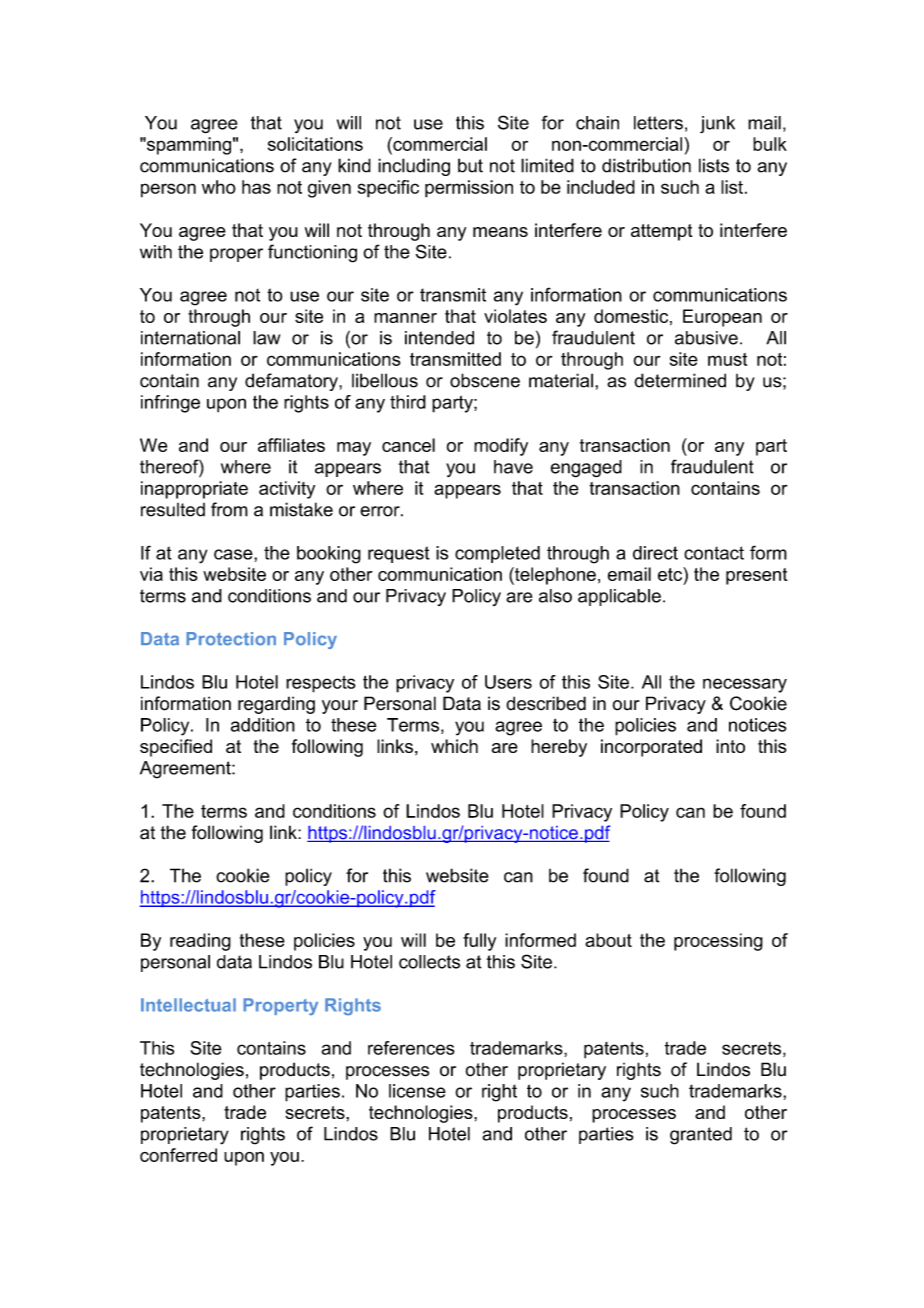  Describe the element at coordinates (717, 125) in the page. I see `junk` at that location.
